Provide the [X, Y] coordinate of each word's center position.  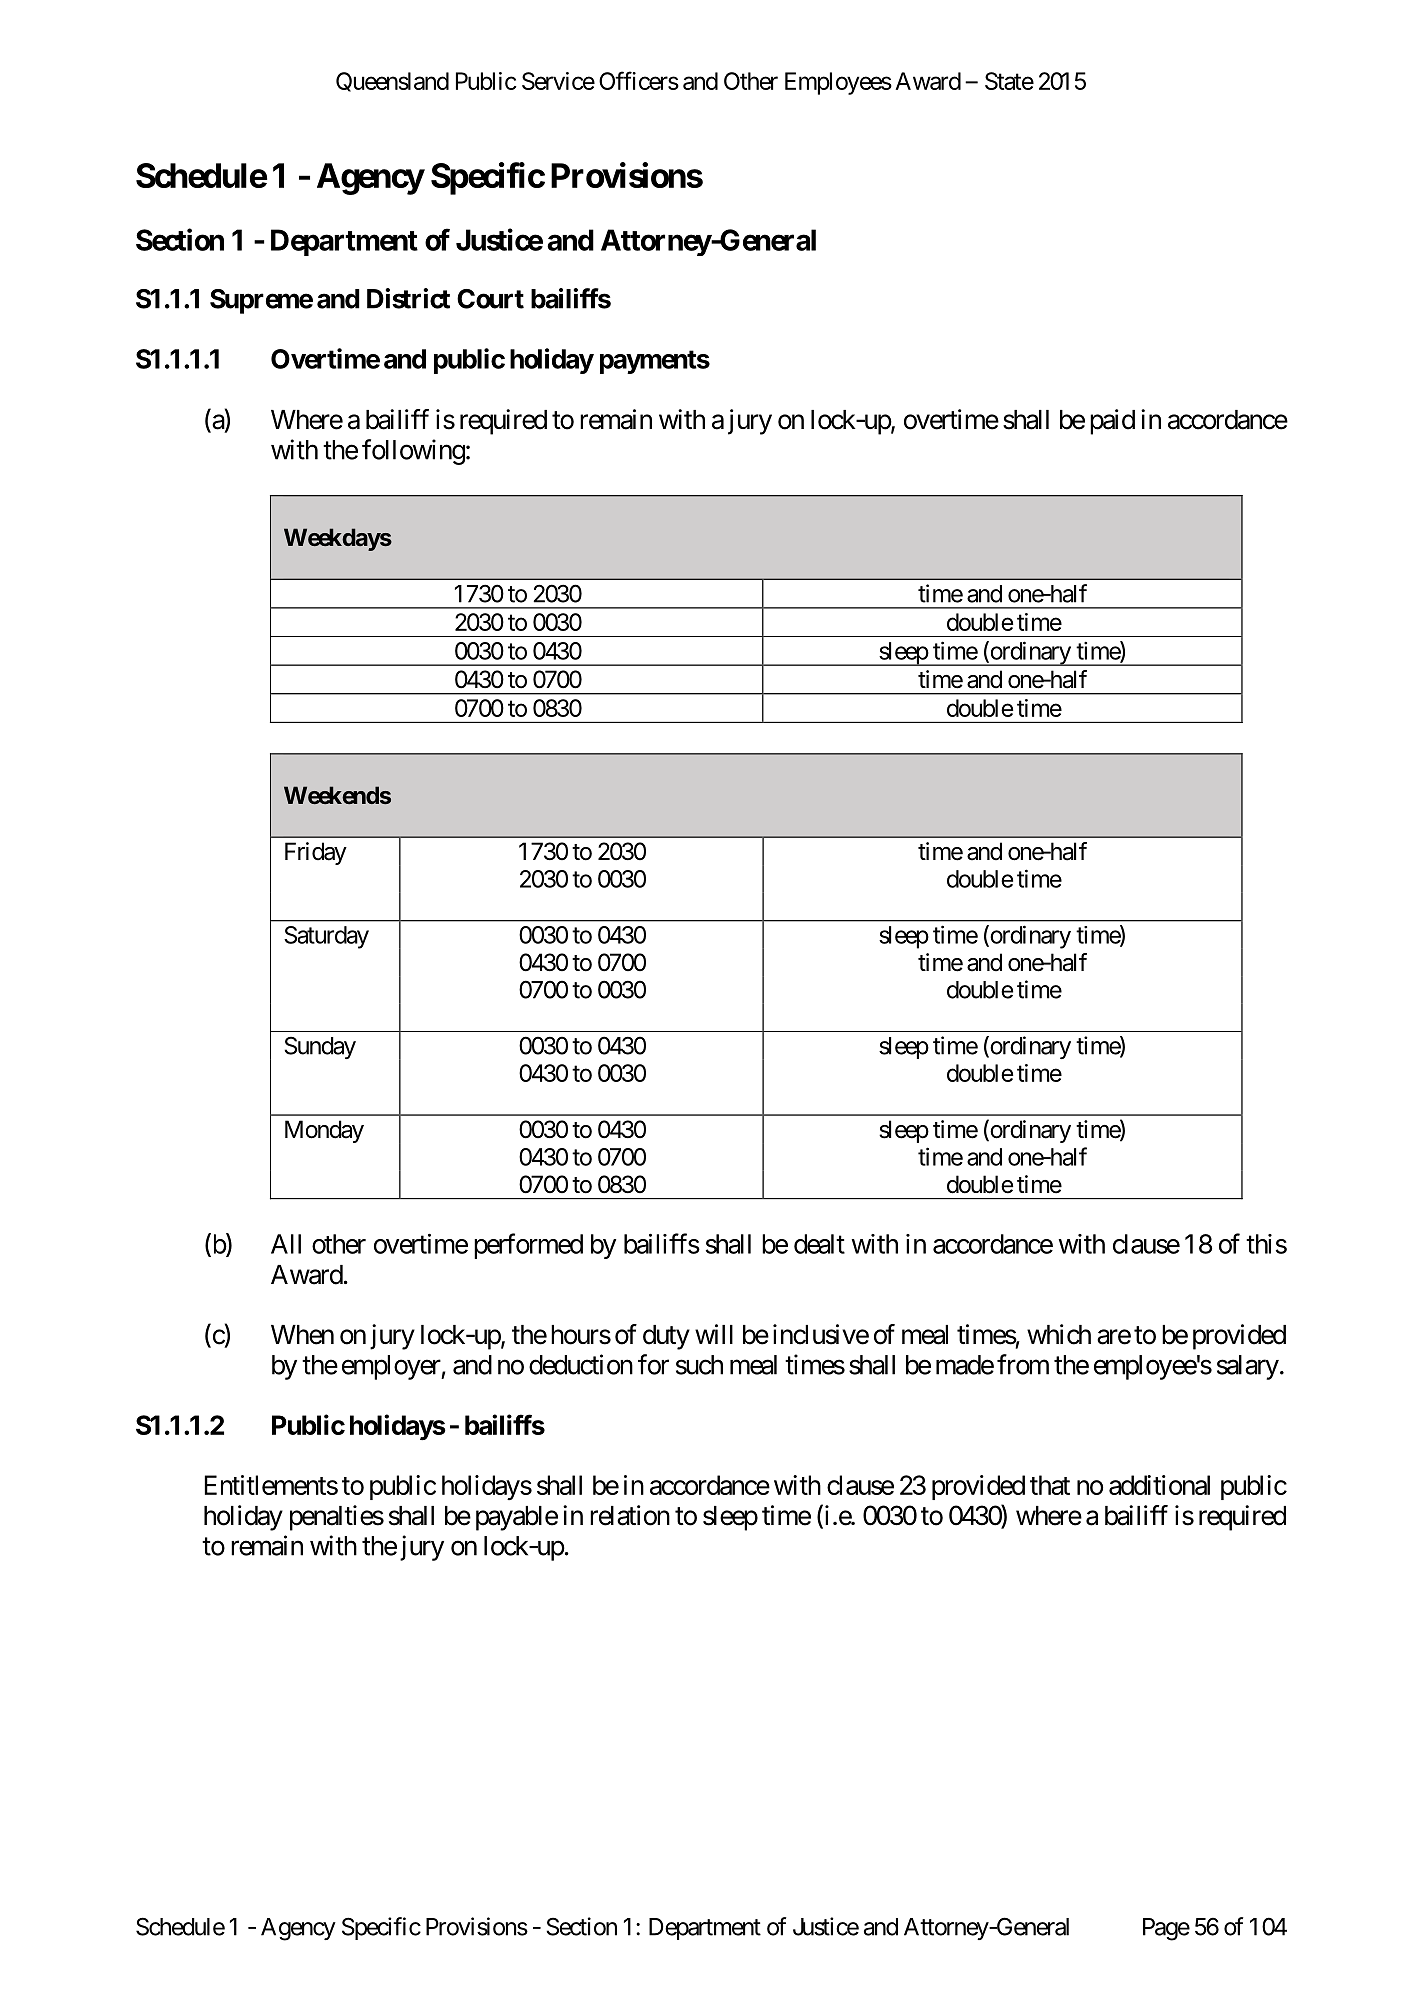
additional [1159, 1485]
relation [630, 1515]
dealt [819, 1244]
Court [490, 299]
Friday [316, 853]
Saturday [326, 937]
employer [392, 1367]
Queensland [392, 82]
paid [1112, 422]
